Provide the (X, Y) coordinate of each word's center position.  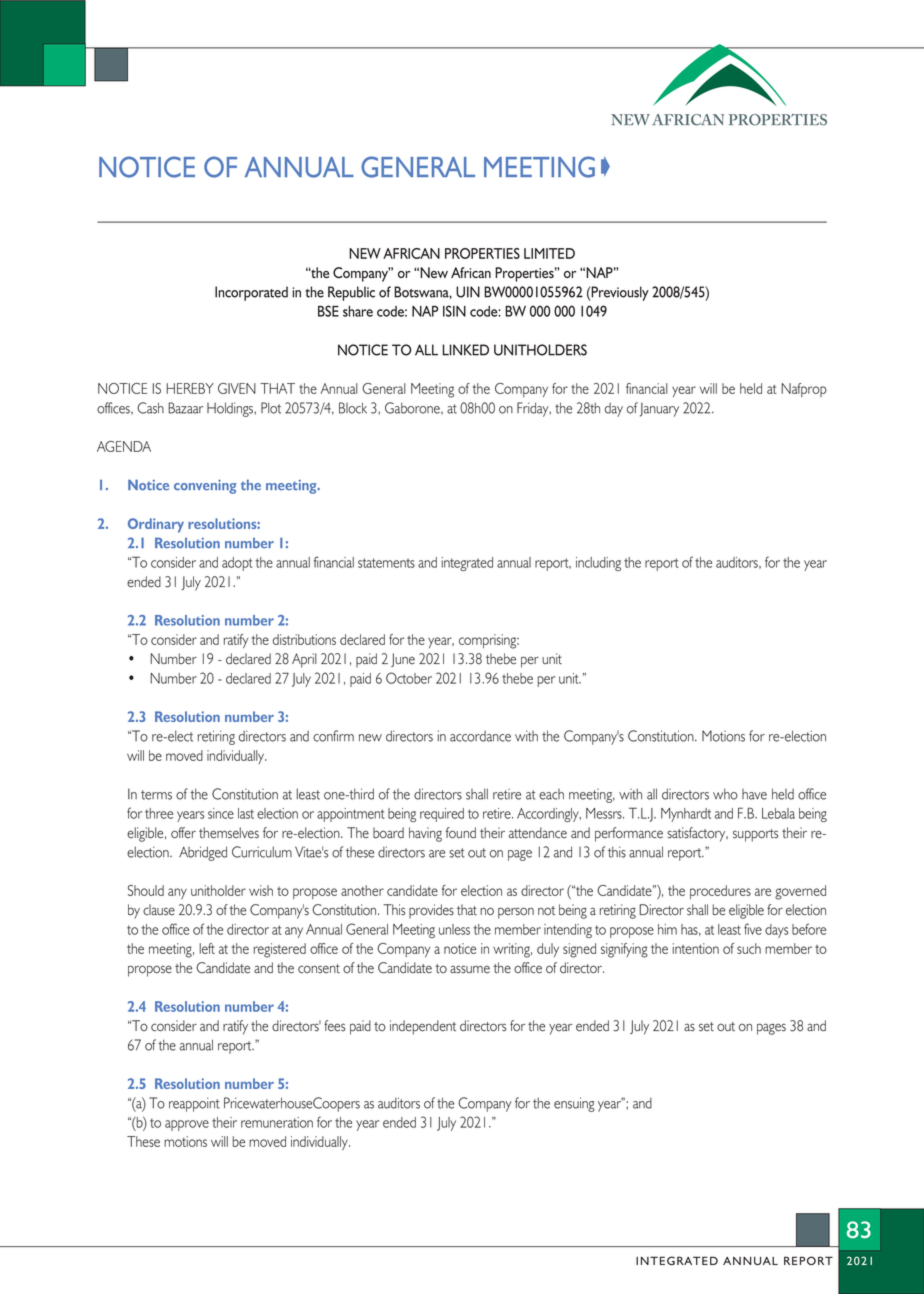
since (221, 813)
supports (755, 835)
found (461, 833)
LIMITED (549, 253)
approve (187, 1125)
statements (386, 563)
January (659, 409)
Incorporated (251, 293)
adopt (237, 564)
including (598, 564)
